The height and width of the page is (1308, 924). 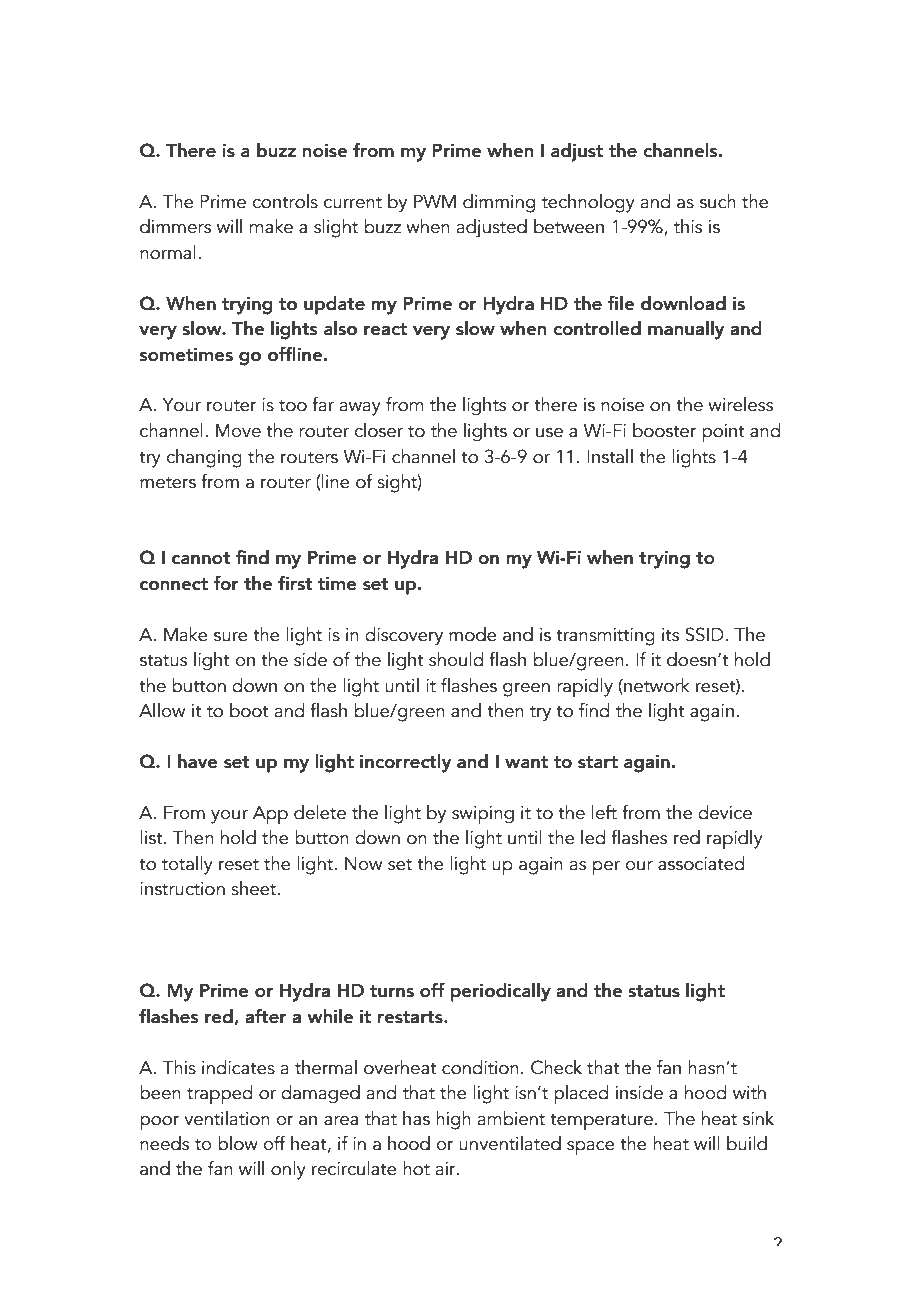 I want to click on PWM, so click(x=435, y=201).
